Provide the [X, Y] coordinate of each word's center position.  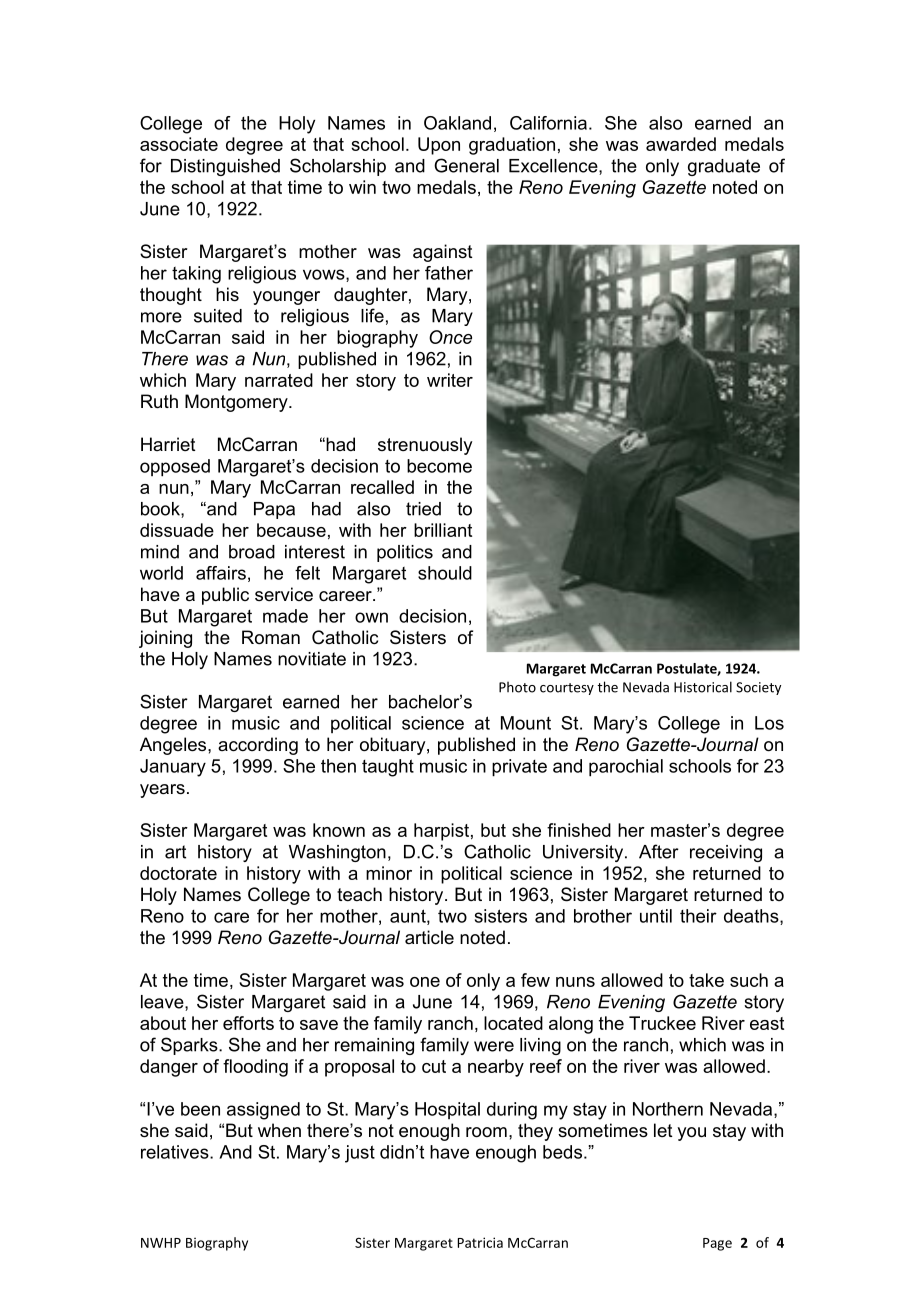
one [425, 982]
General [466, 165]
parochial [626, 768]
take [706, 980]
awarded [681, 144]
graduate [724, 167]
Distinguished [225, 167]
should [445, 573]
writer [450, 380]
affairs [221, 573]
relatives [176, 1152]
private [519, 768]
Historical [703, 687]
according [258, 746]
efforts [248, 1023]
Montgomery [237, 403]
